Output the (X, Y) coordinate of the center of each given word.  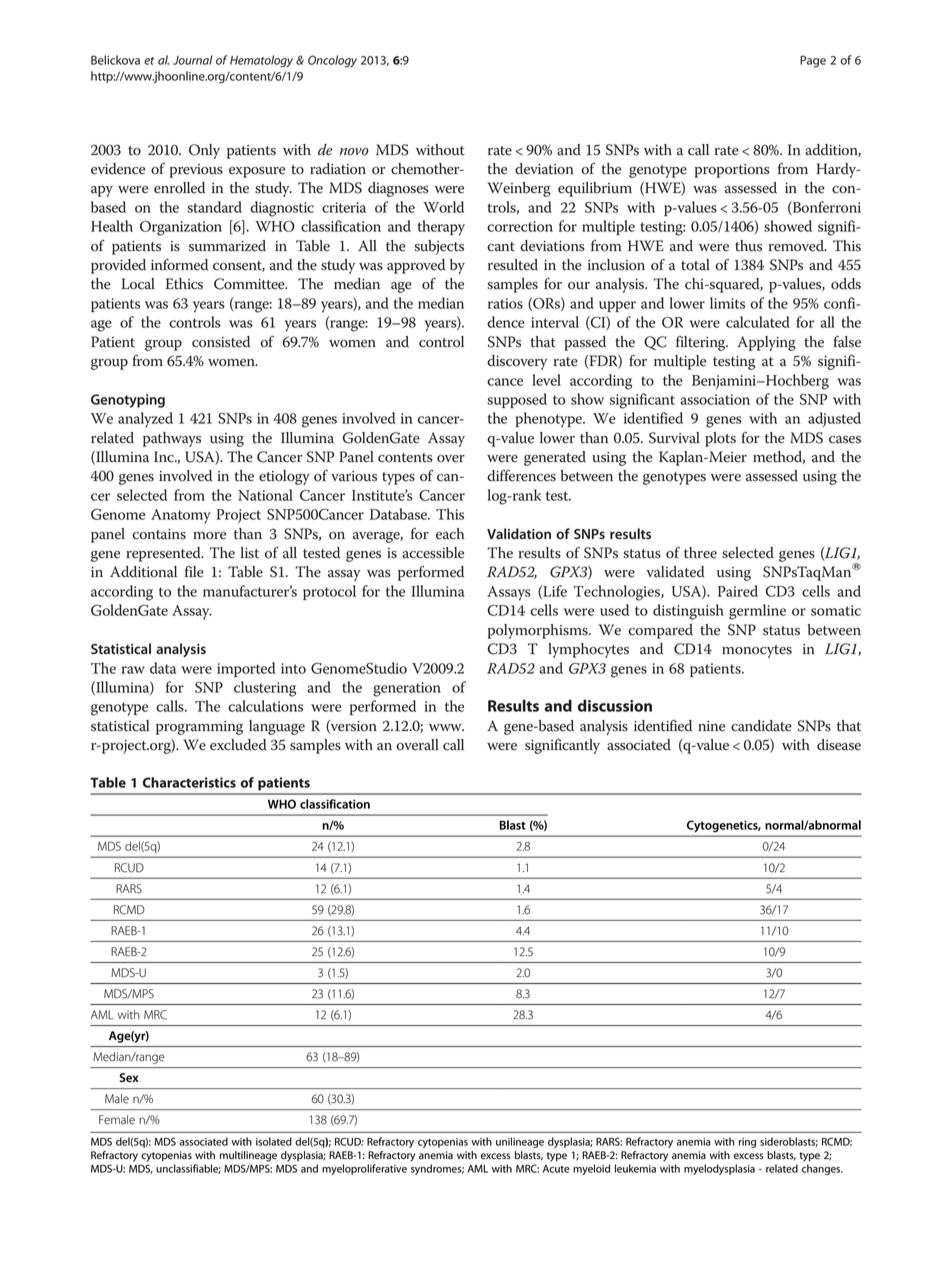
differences (521, 476)
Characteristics (189, 782)
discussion (615, 705)
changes (822, 1169)
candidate (761, 726)
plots (720, 439)
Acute (556, 1169)
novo (354, 152)
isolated (274, 1141)
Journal (193, 60)
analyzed (145, 420)
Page (813, 61)
